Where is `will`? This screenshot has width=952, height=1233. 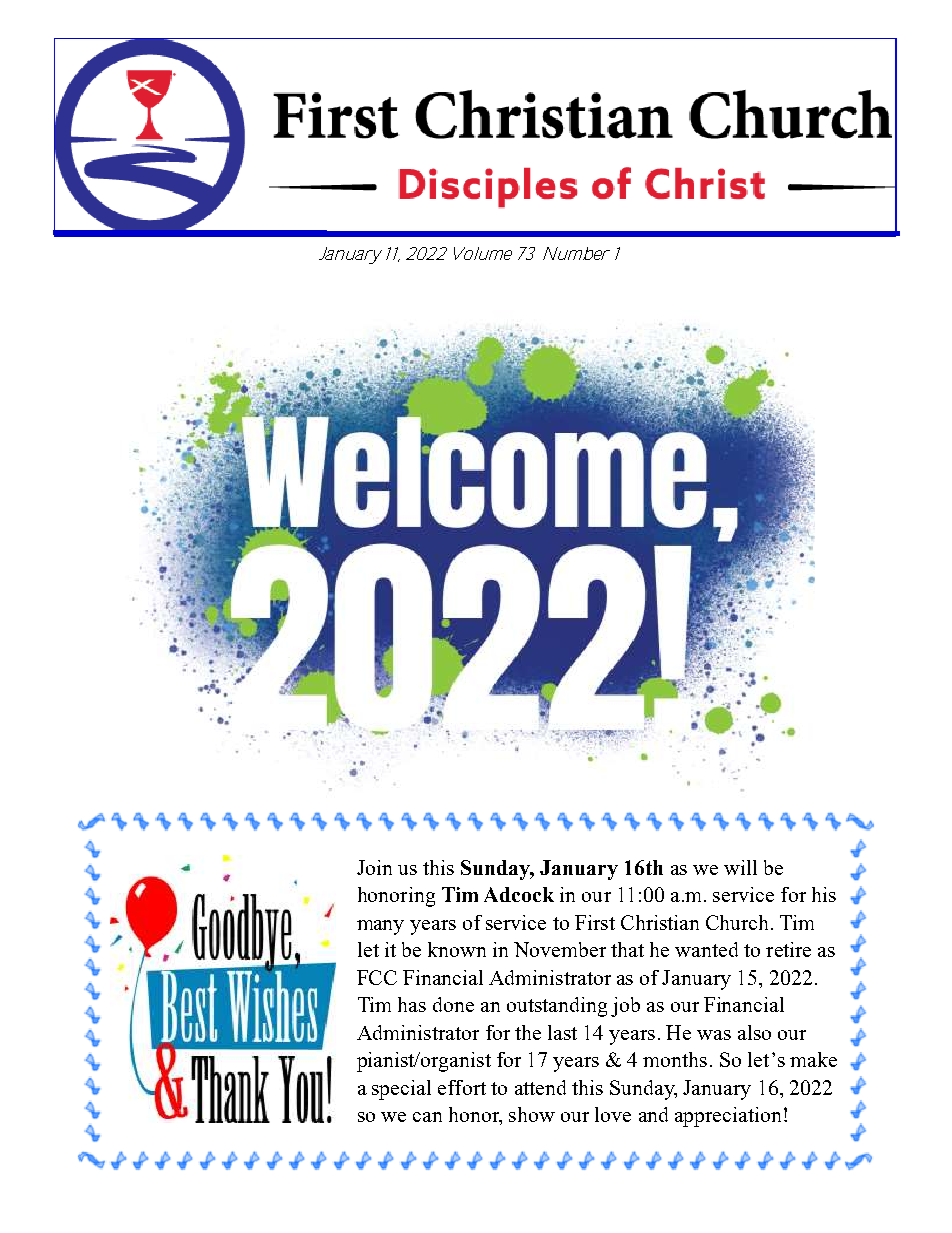
will is located at coordinates (740, 867).
